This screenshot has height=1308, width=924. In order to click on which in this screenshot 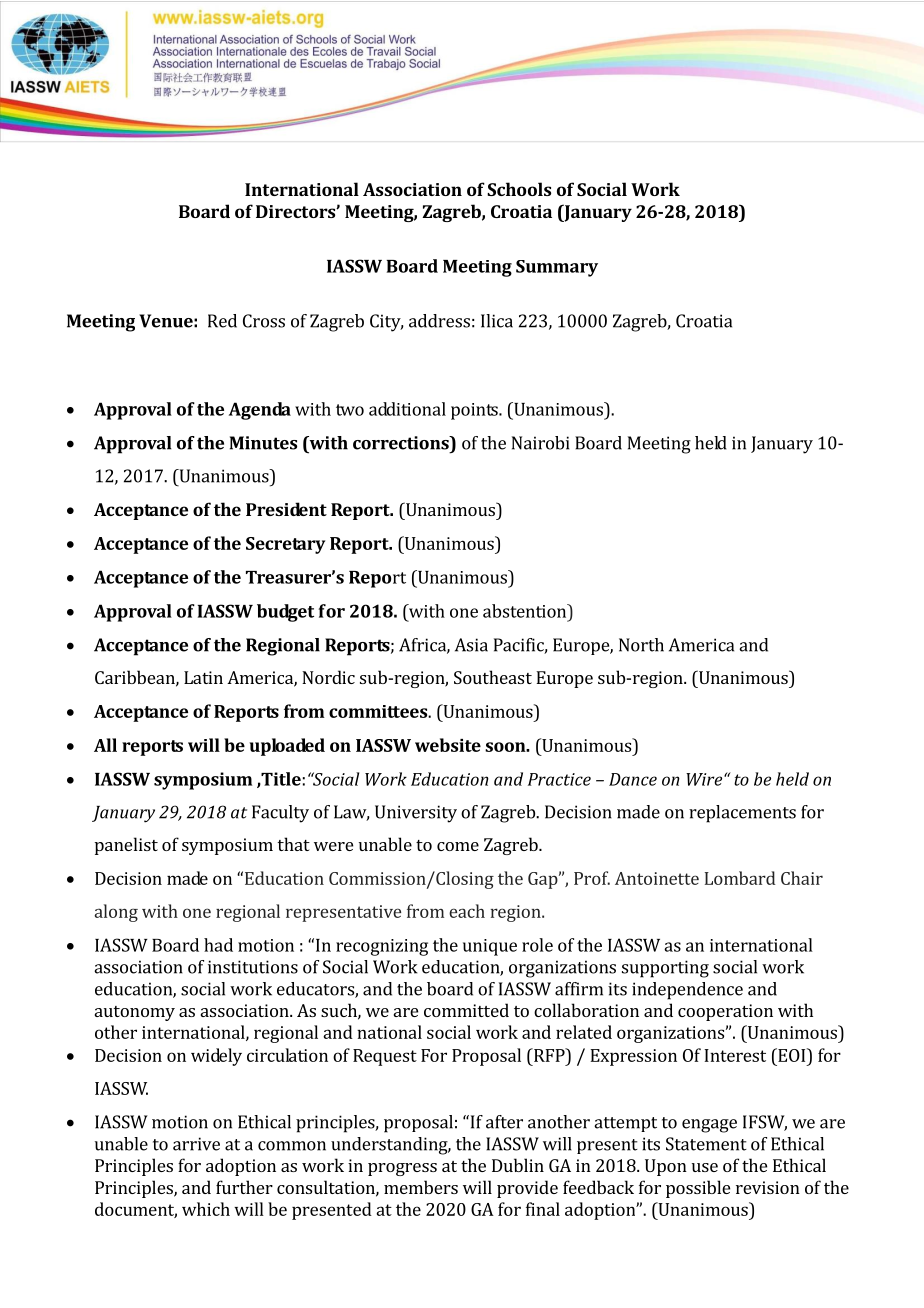, I will do `click(206, 1209)`.
